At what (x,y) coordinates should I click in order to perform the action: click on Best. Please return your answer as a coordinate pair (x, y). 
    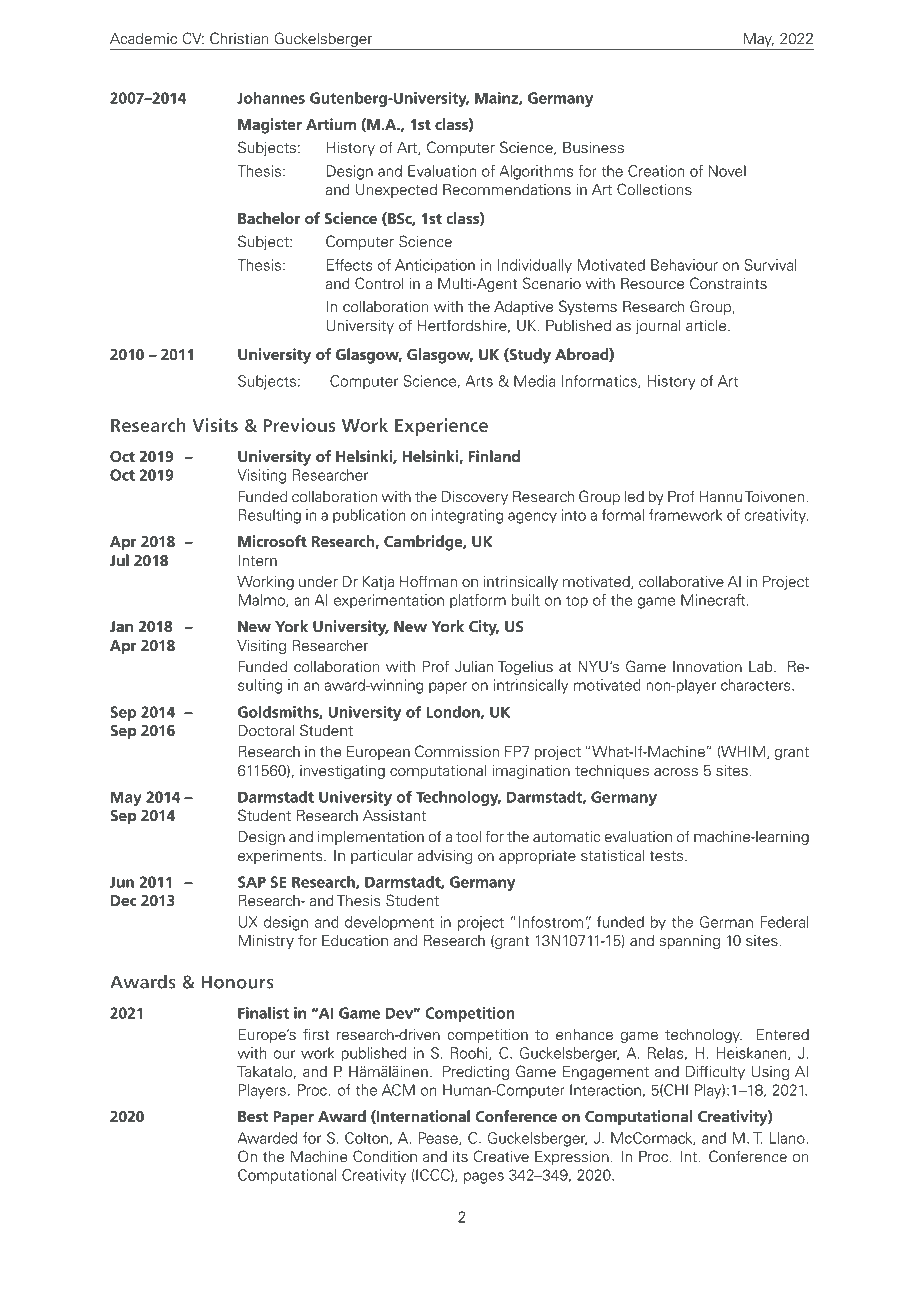
    Looking at the image, I should click on (253, 1116).
